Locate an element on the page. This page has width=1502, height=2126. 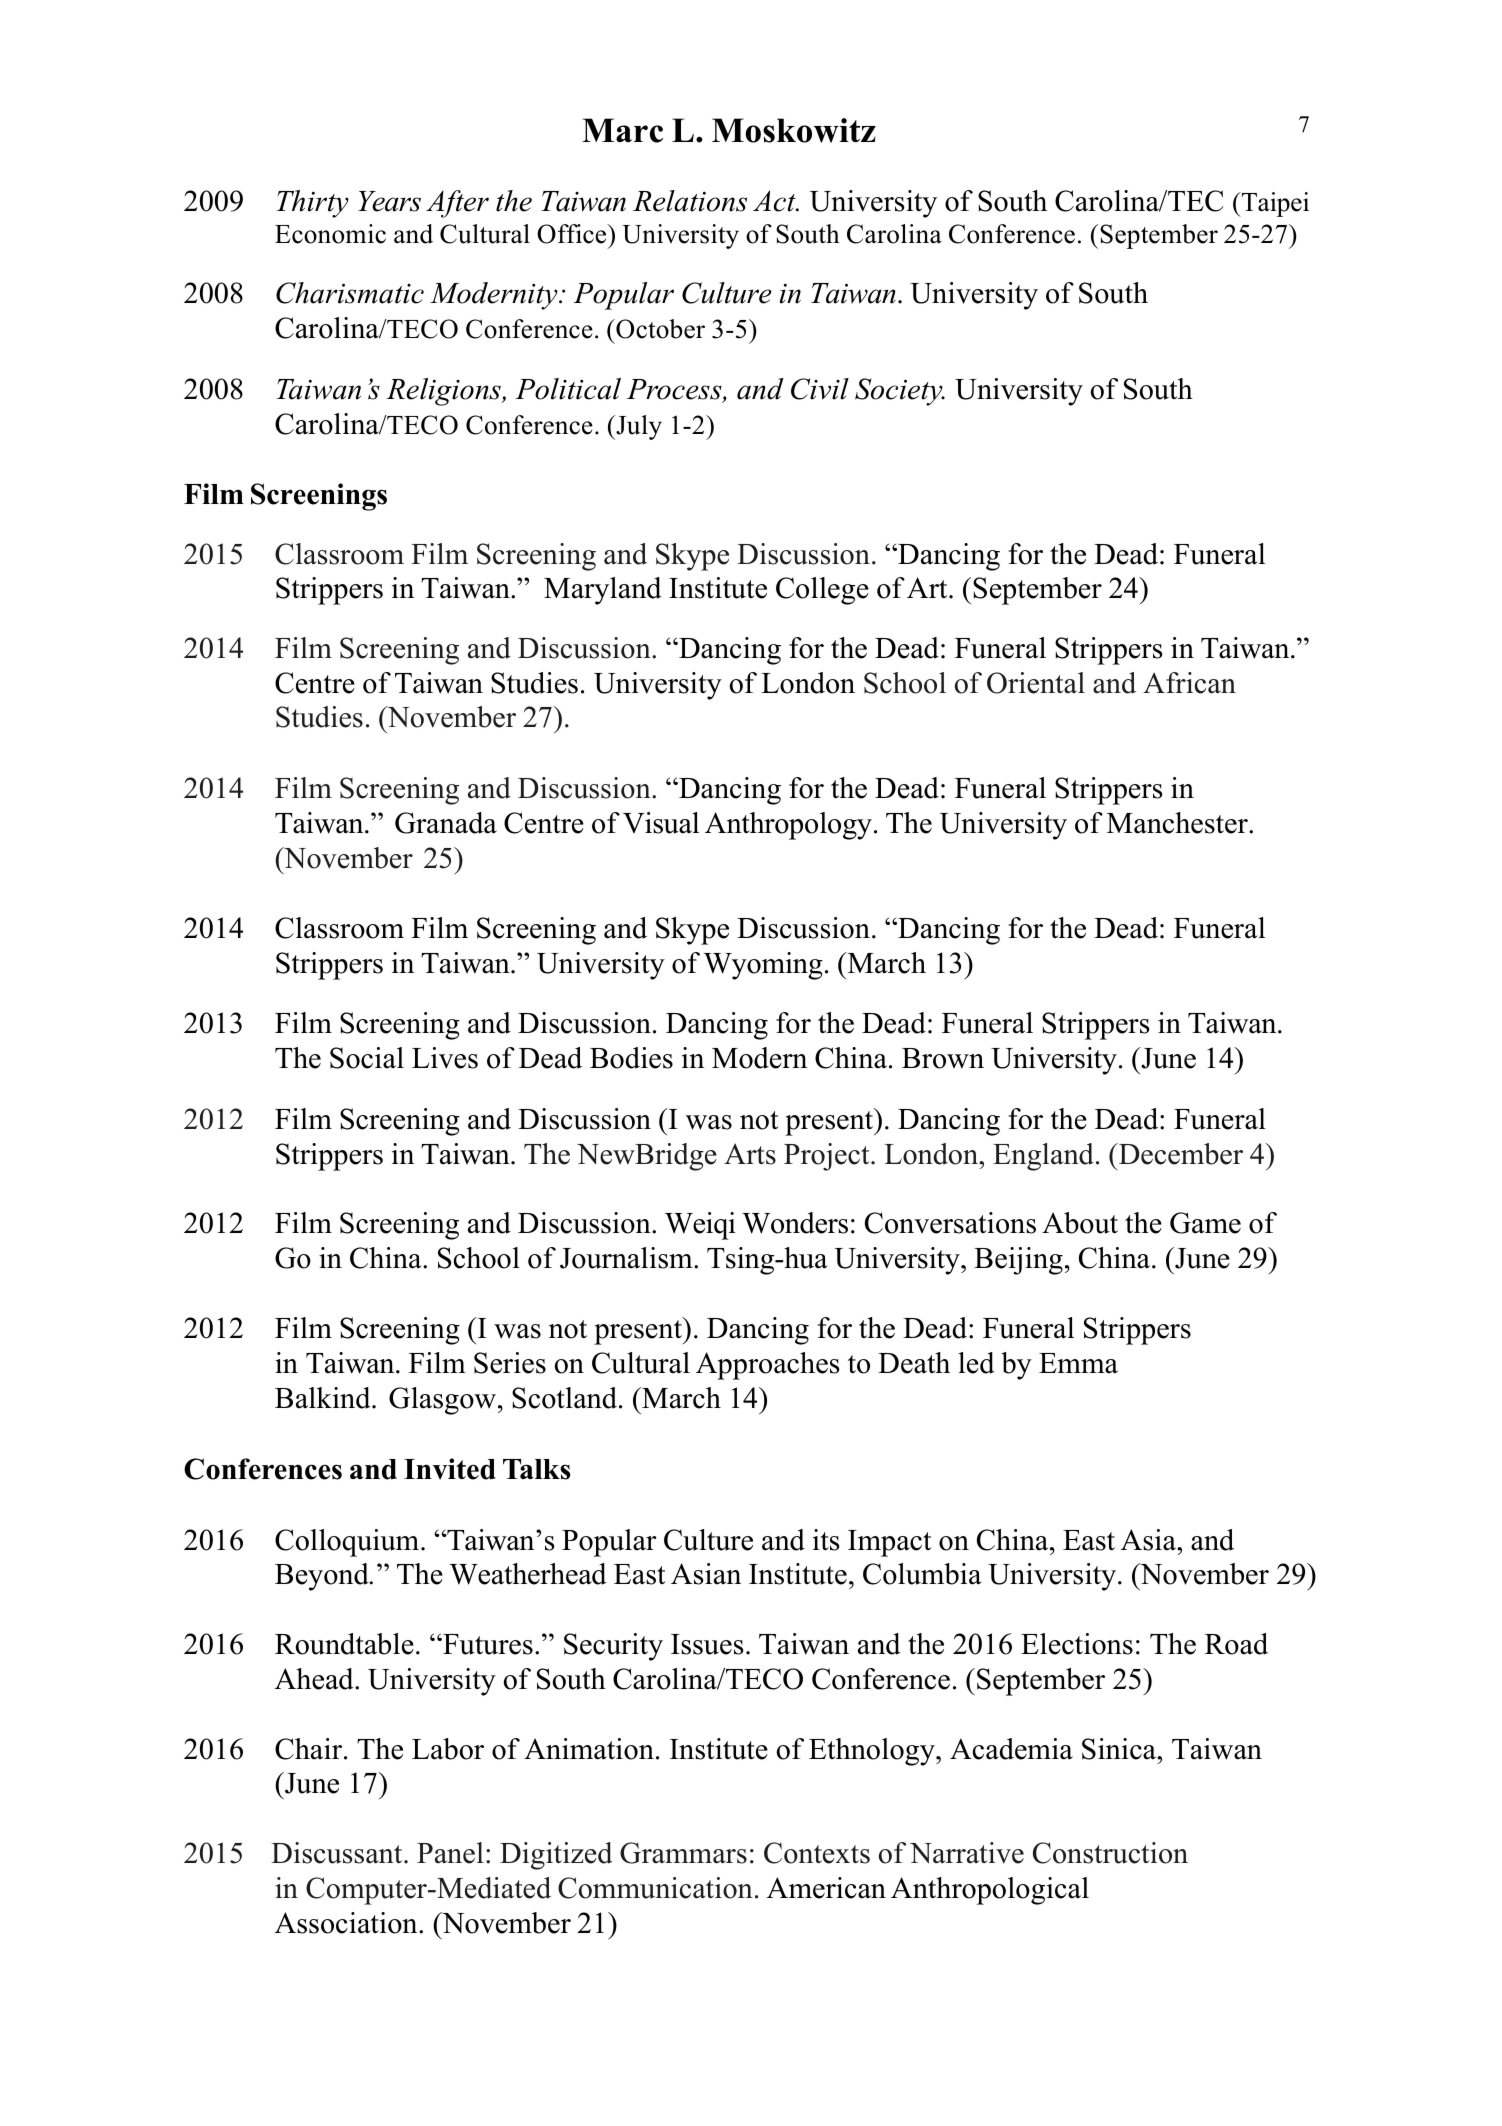
Anthropology is located at coordinates (788, 826).
